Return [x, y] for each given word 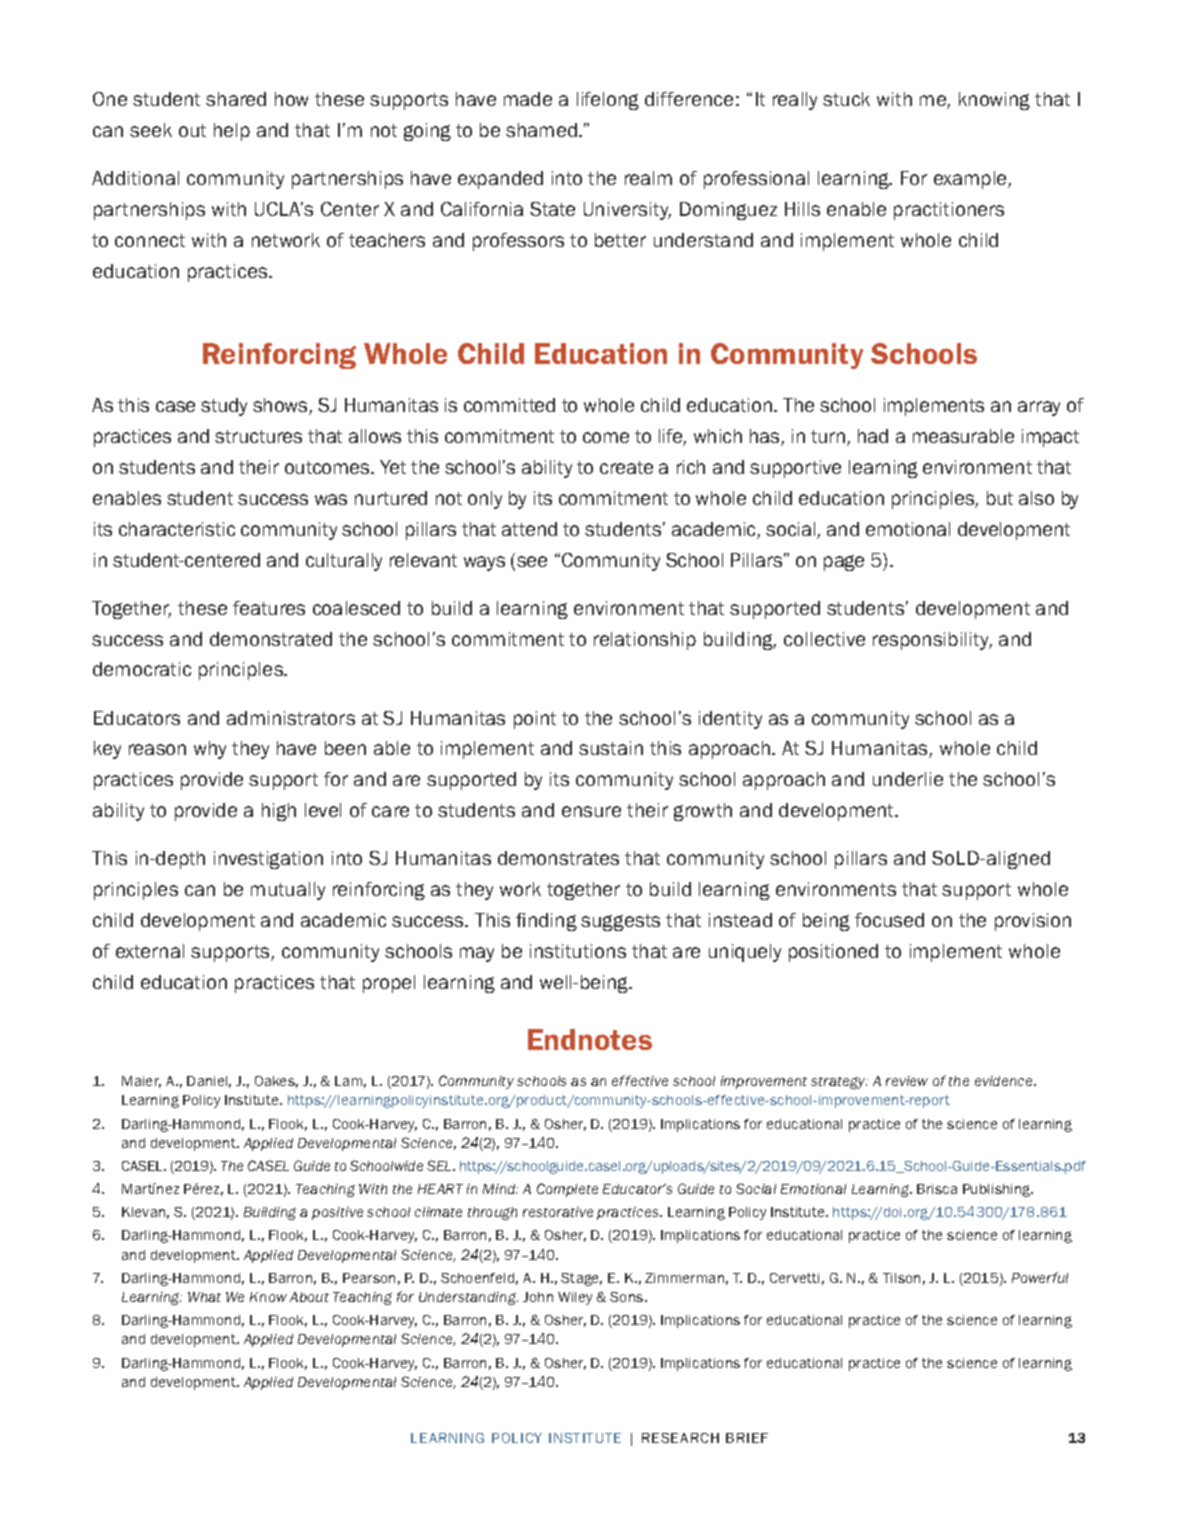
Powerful [1040, 1277]
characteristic [177, 529]
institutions [578, 951]
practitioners [949, 211]
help [232, 132]
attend [529, 529]
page [844, 563]
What [204, 1297]
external [150, 951]
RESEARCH [680, 1438]
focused [889, 920]
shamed [541, 130]
